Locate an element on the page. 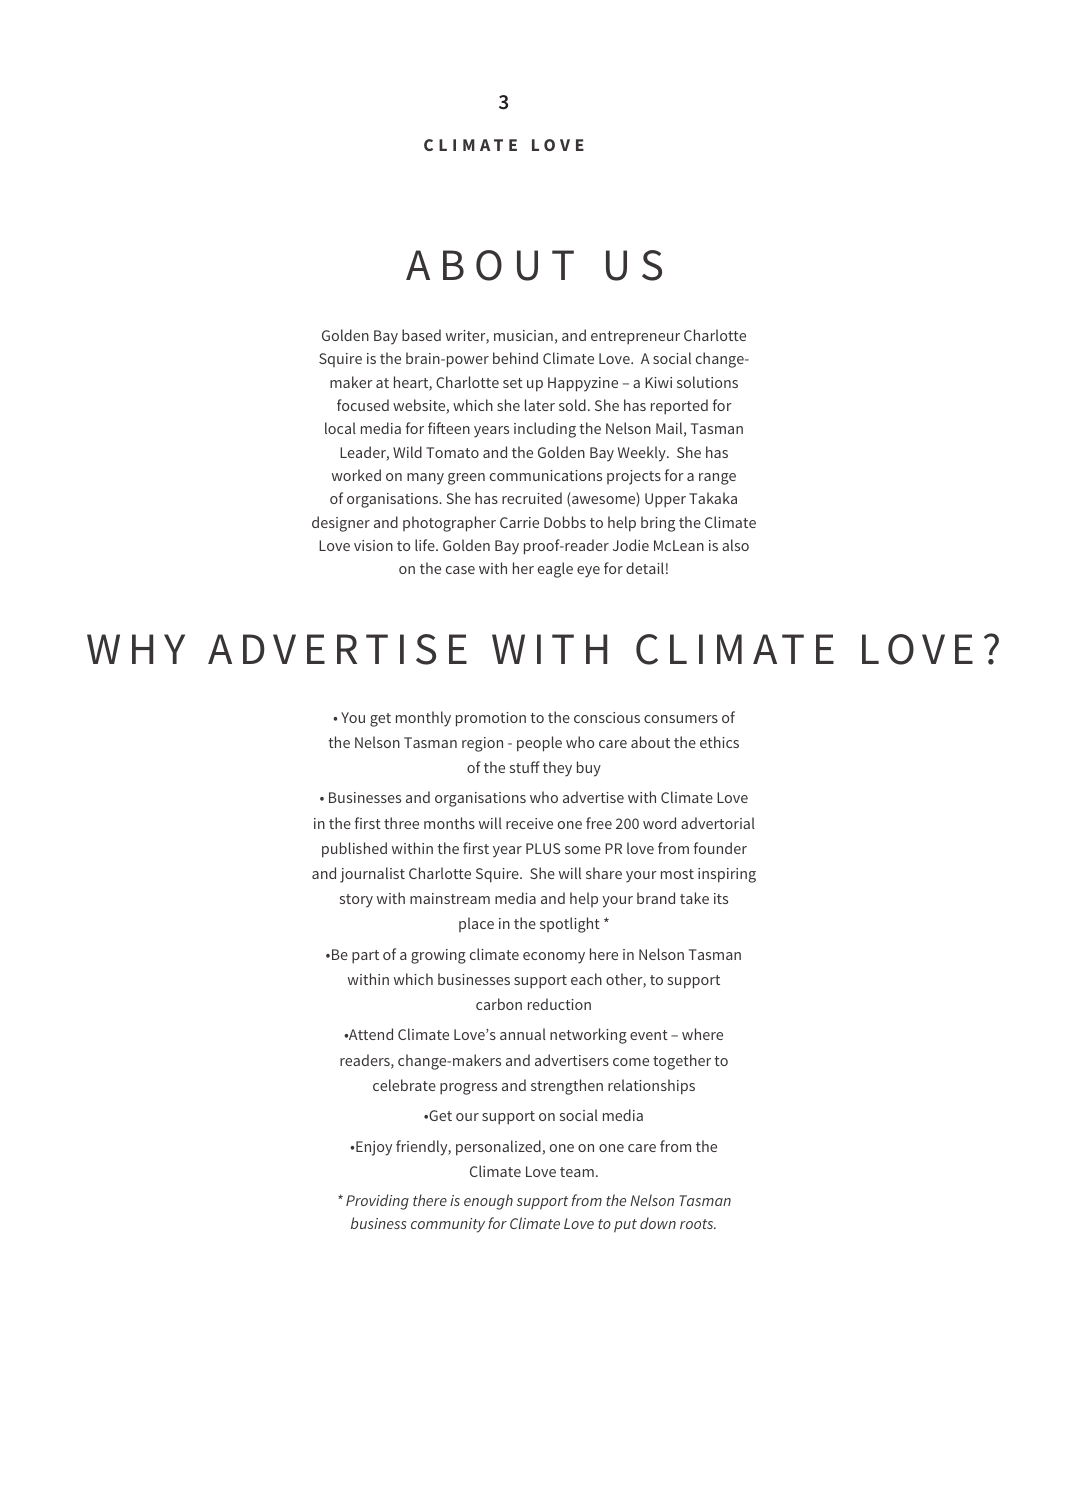 The width and height of the image is (1068, 1511). event is located at coordinates (649, 1035).
